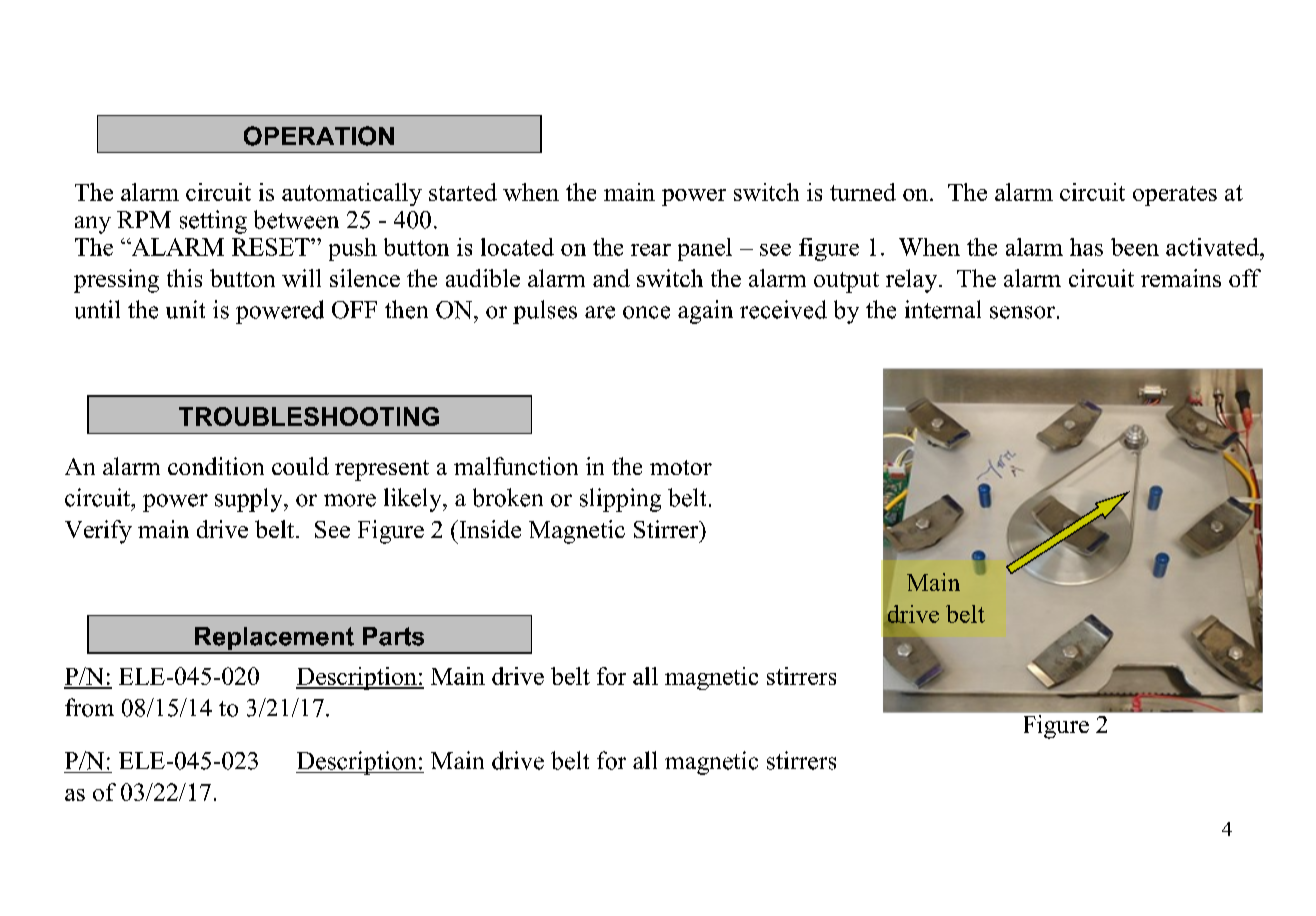  I want to click on slipping, so click(620, 500).
